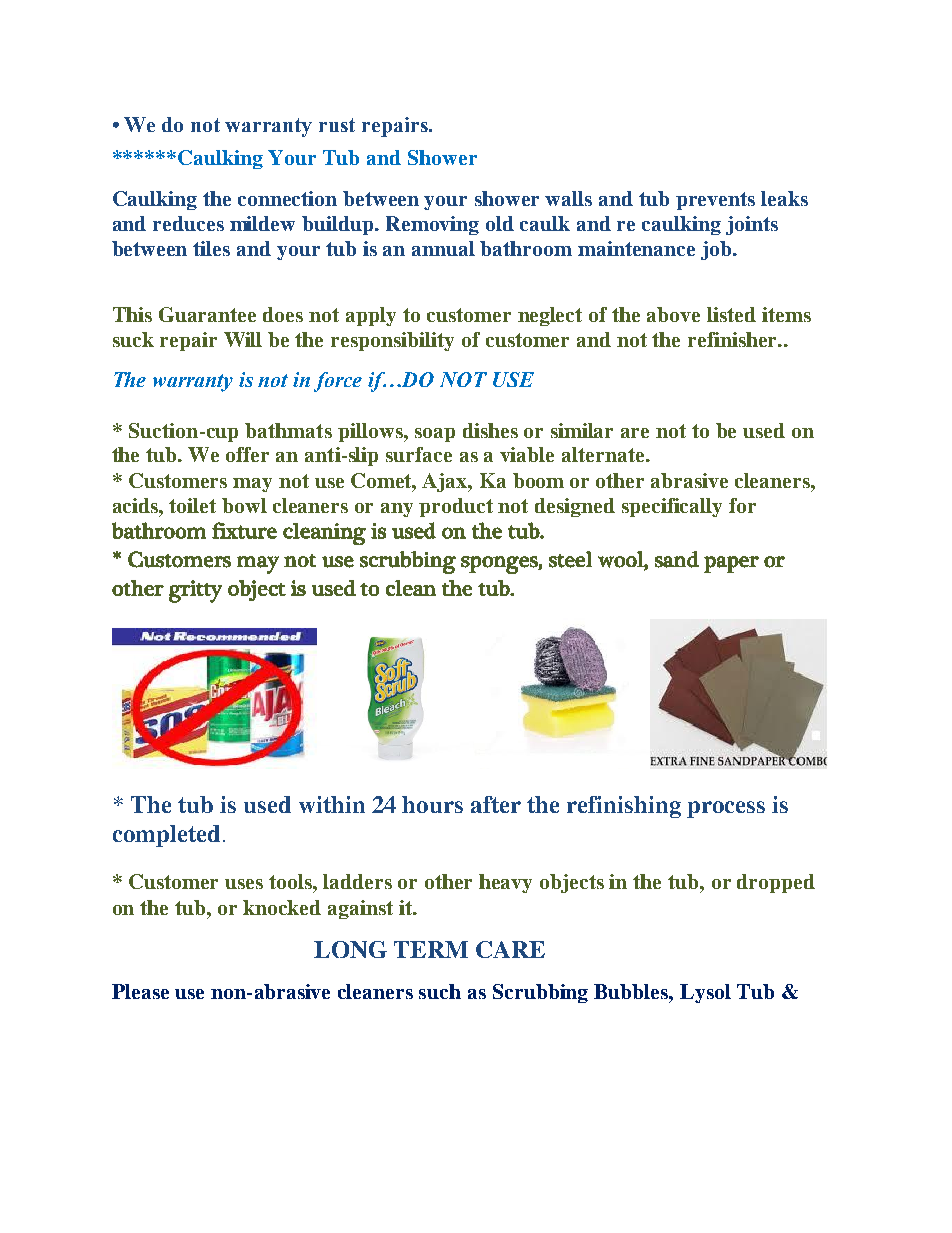 The width and height of the screenshot is (952, 1233). Describe the element at coordinates (432, 804) in the screenshot. I see `hours` at that location.
